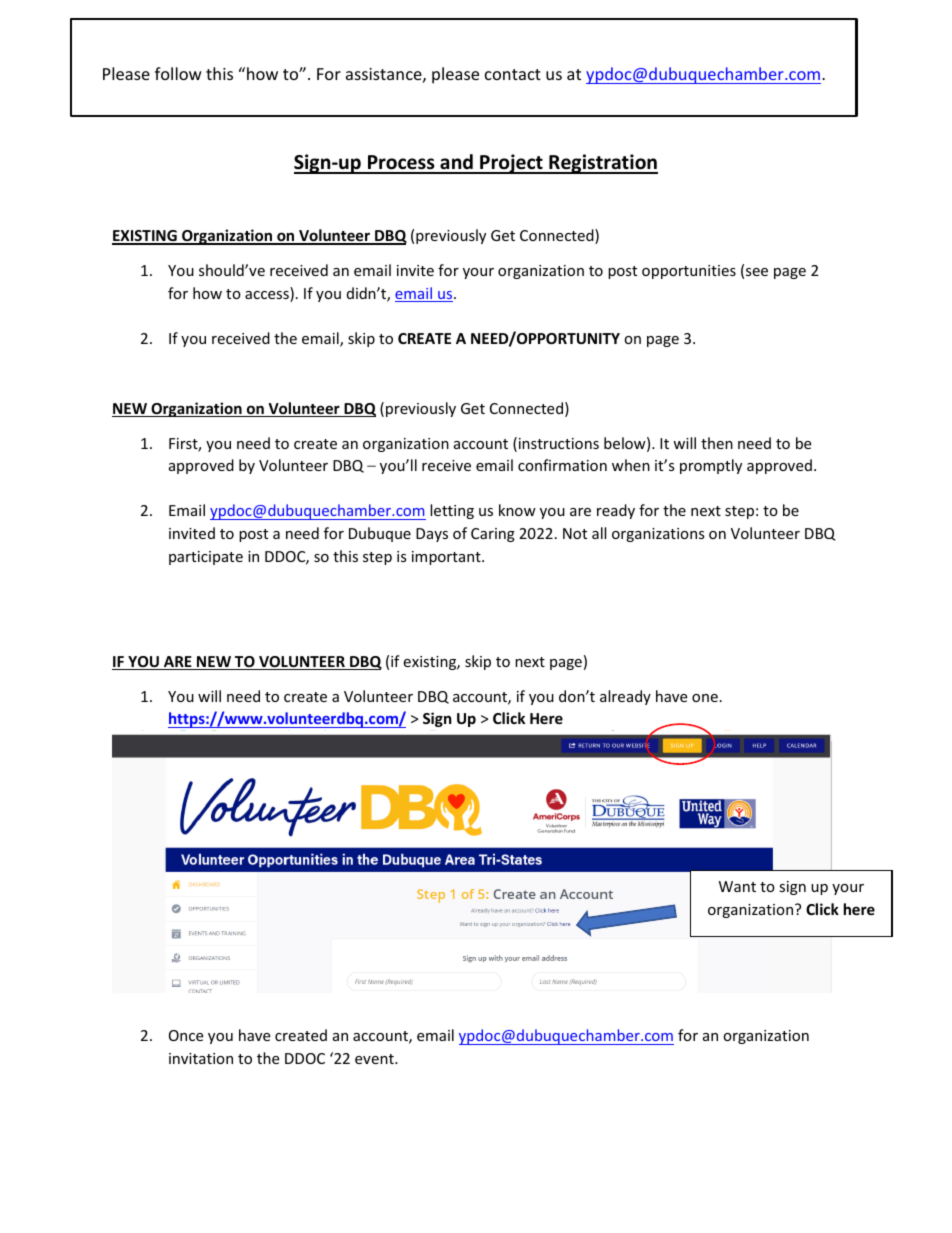 The width and height of the document is (952, 1233). What do you see at coordinates (375, 1059) in the document?
I see `event` at bounding box center [375, 1059].
